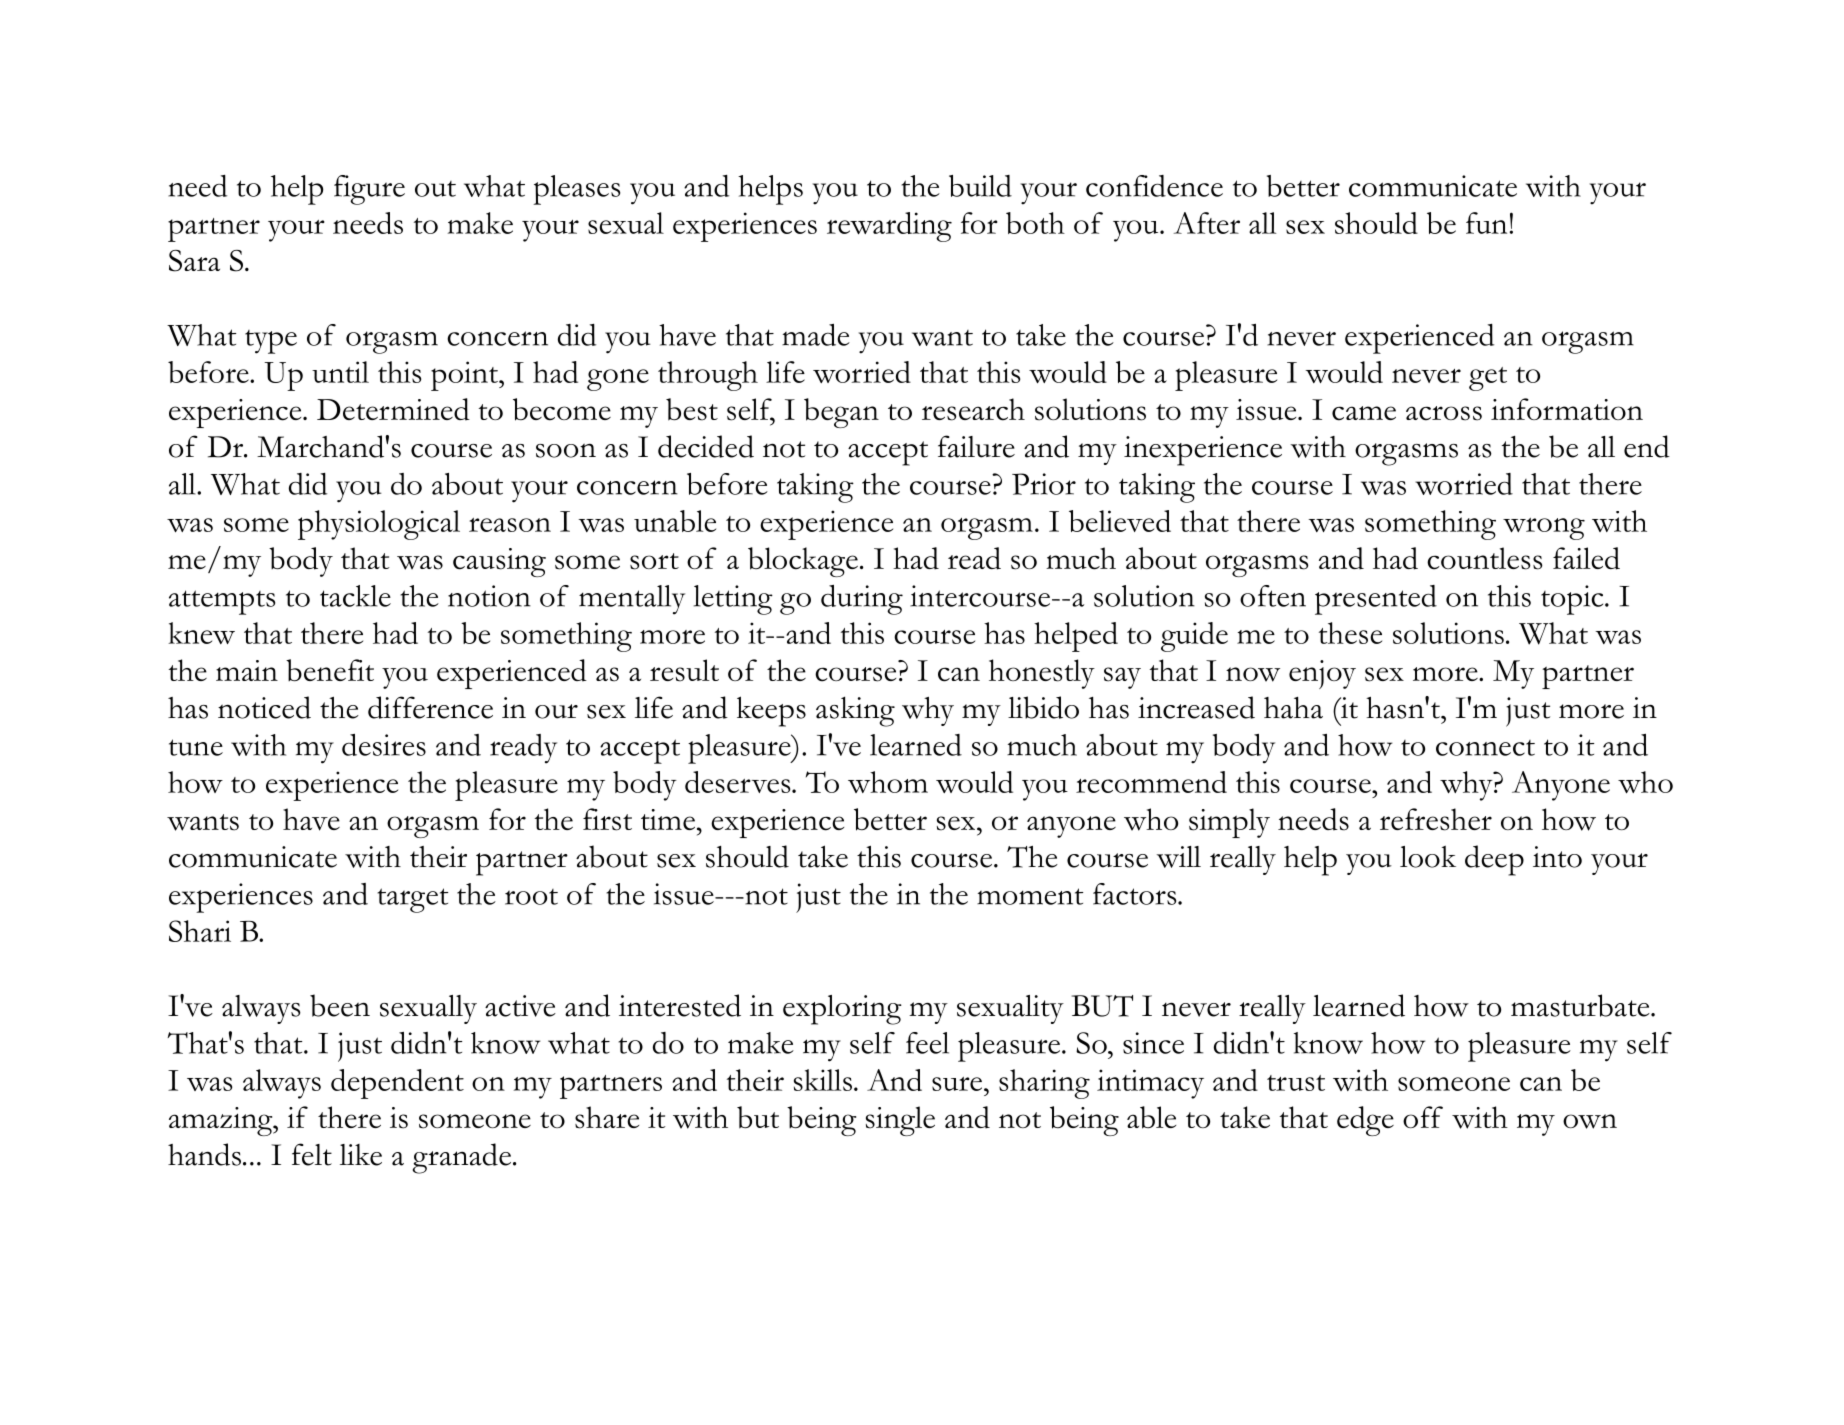 This screenshot has width=1844, height=1425. I want to click on tackle, so click(355, 596).
